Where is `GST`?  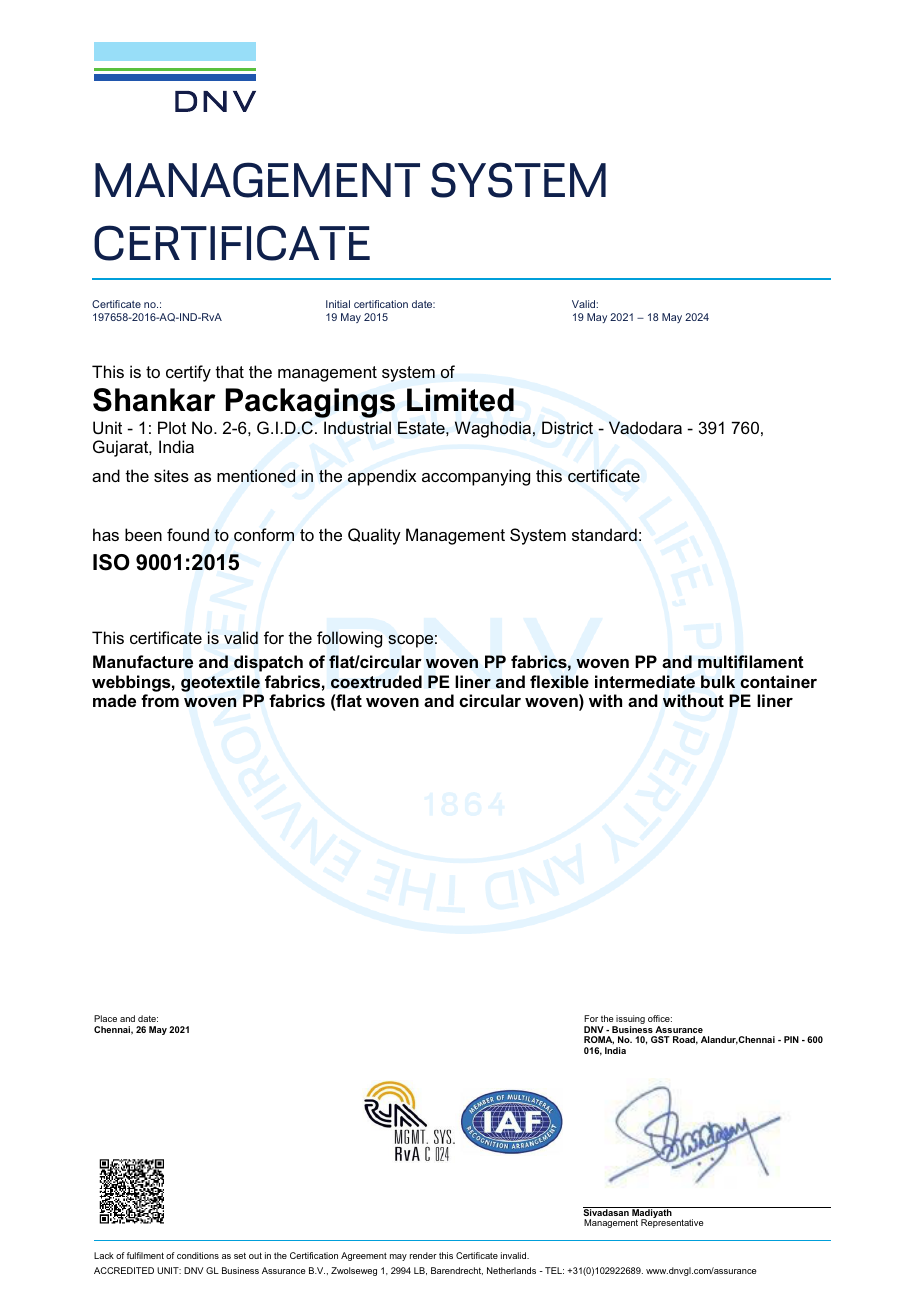 GST is located at coordinates (660, 1039).
